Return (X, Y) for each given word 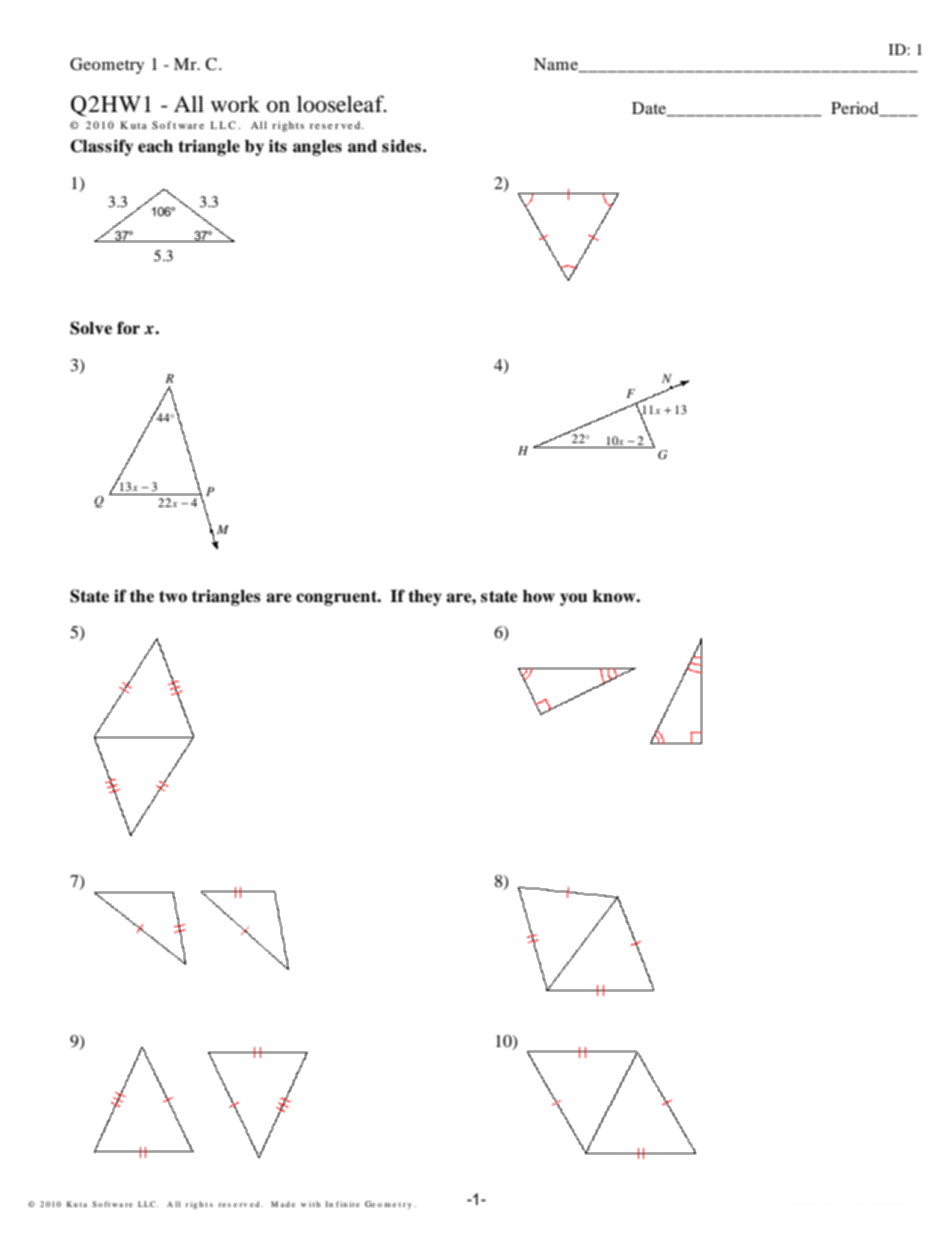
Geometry (107, 66)
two (173, 597)
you (573, 599)
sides (401, 146)
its (278, 146)
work (235, 104)
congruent (338, 598)
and (362, 146)
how (539, 596)
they (425, 598)
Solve (91, 328)
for (128, 328)
